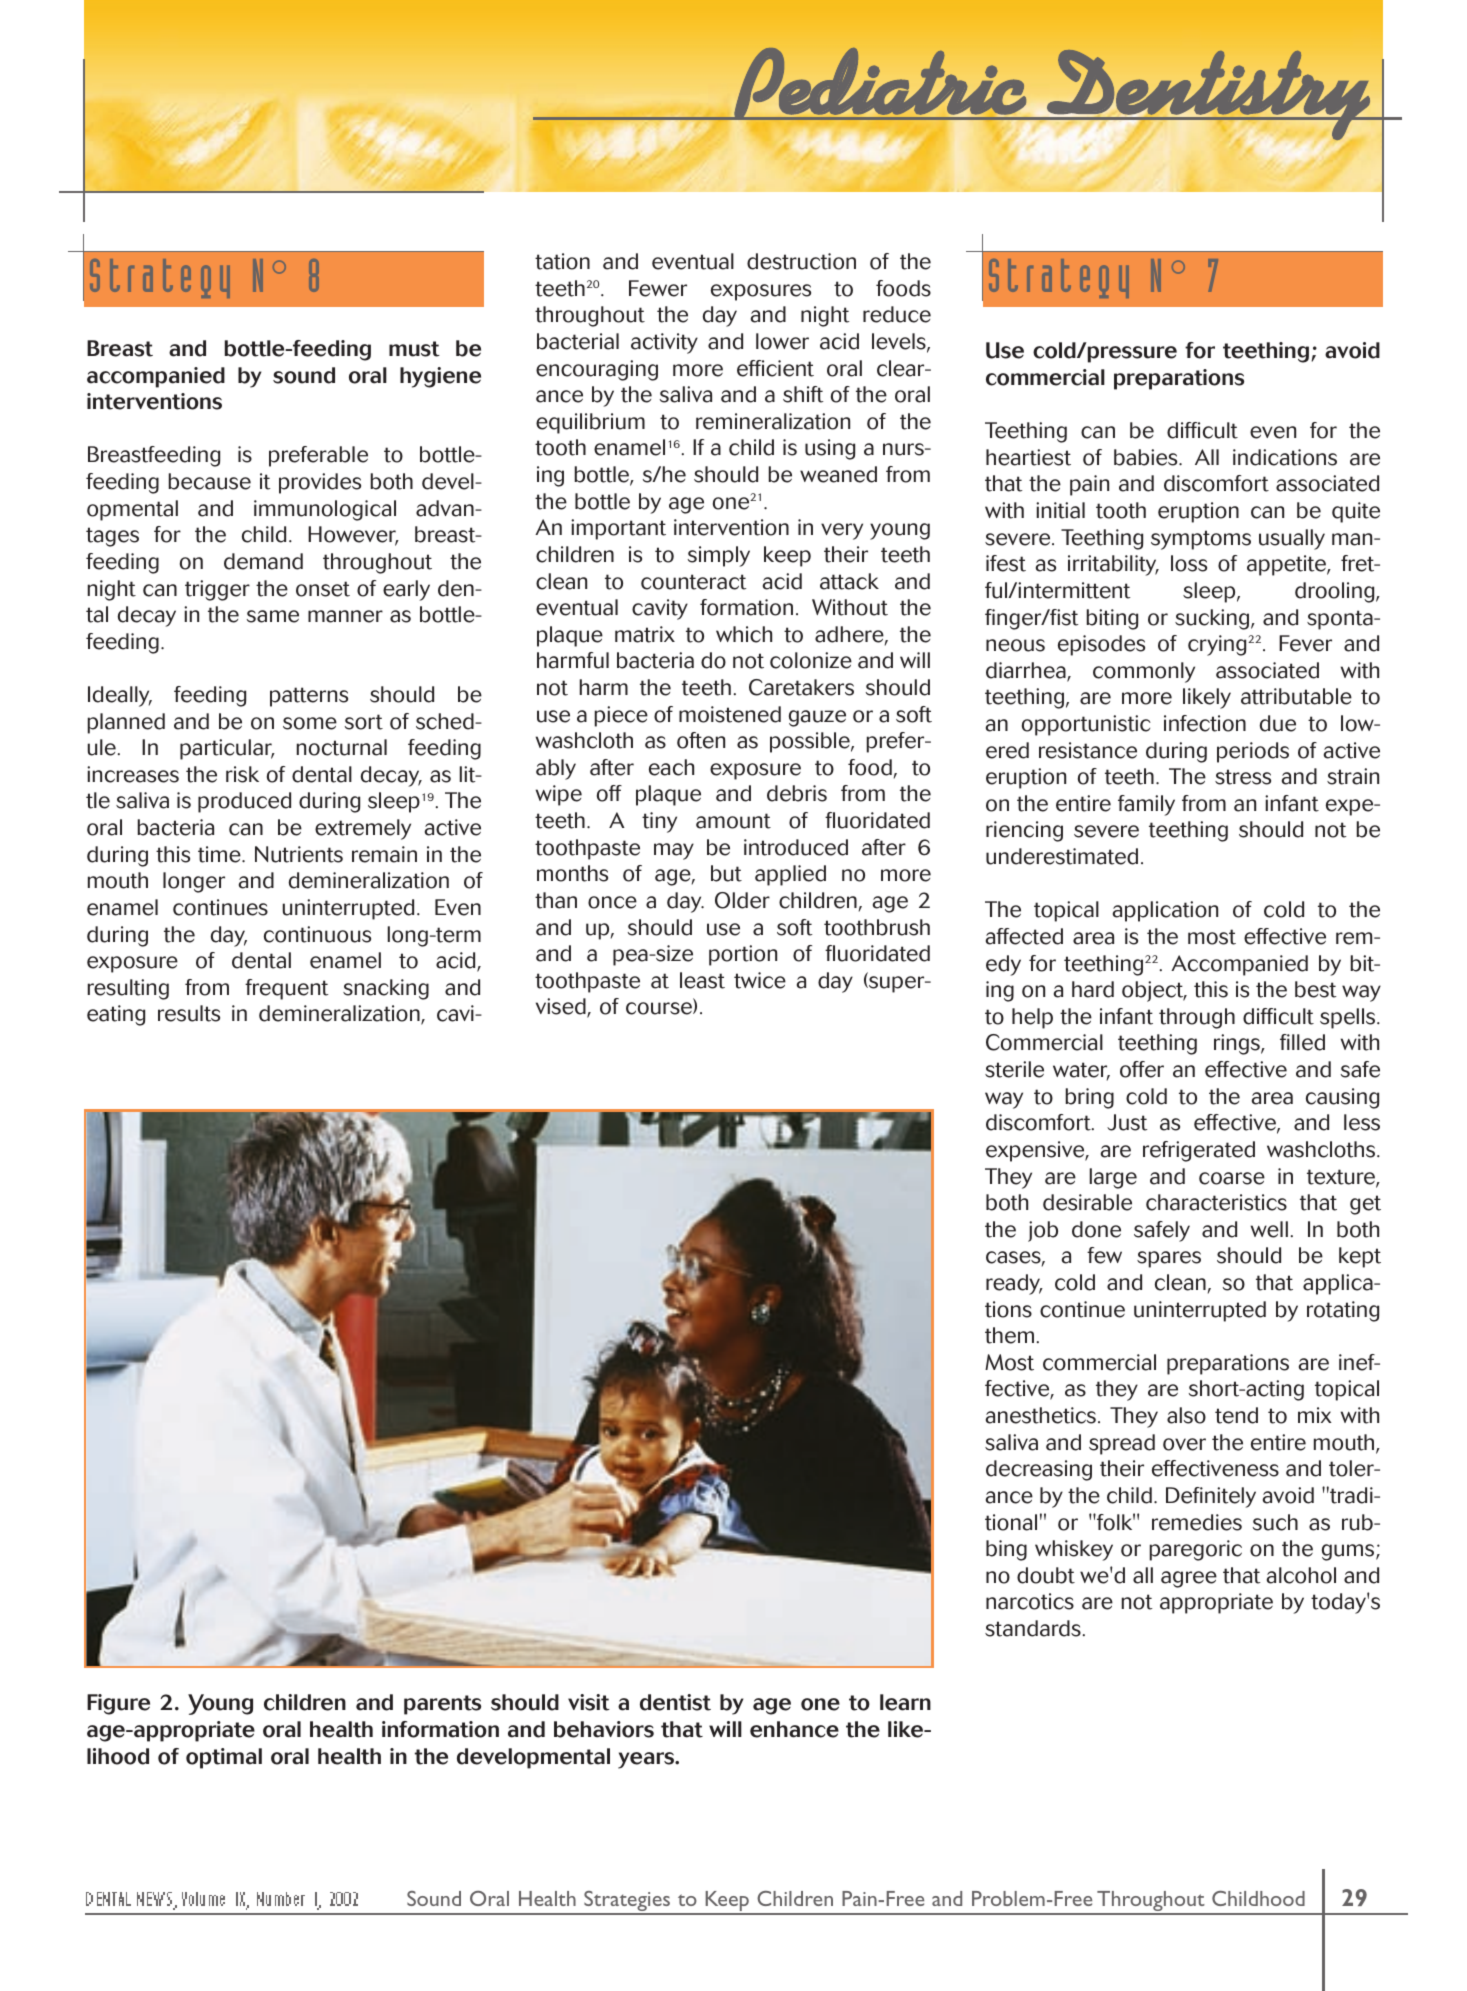 The width and height of the screenshot is (1467, 1991). What do you see at coordinates (1147, 457) in the screenshot?
I see `babies` at bounding box center [1147, 457].
